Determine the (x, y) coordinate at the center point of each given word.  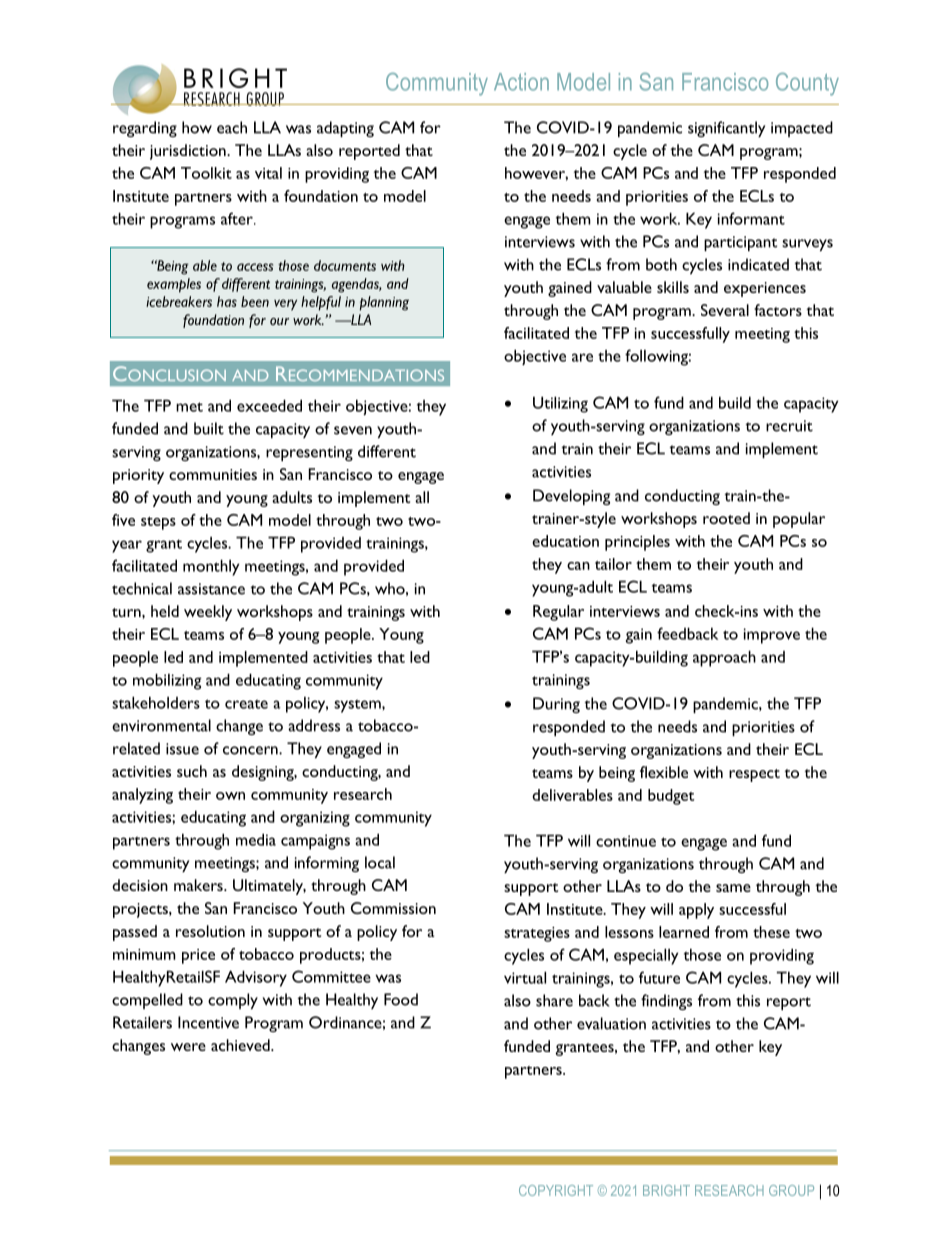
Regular (558, 613)
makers (199, 885)
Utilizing (560, 404)
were (188, 1047)
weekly (208, 613)
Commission (393, 908)
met (189, 407)
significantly (726, 129)
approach (724, 658)
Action (521, 82)
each (232, 127)
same (733, 888)
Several (725, 310)
